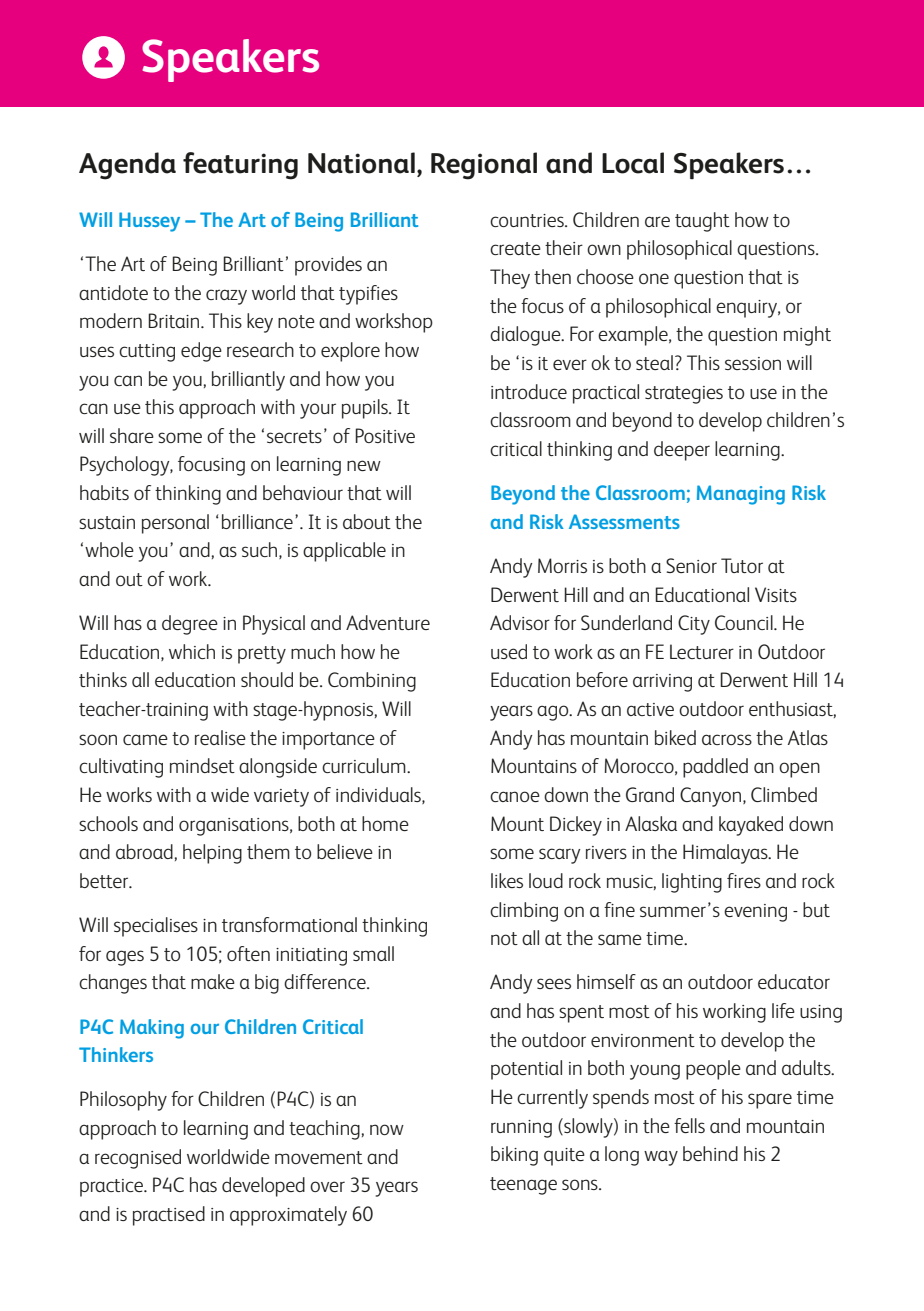 The image size is (924, 1311). I want to click on used, so click(509, 651).
